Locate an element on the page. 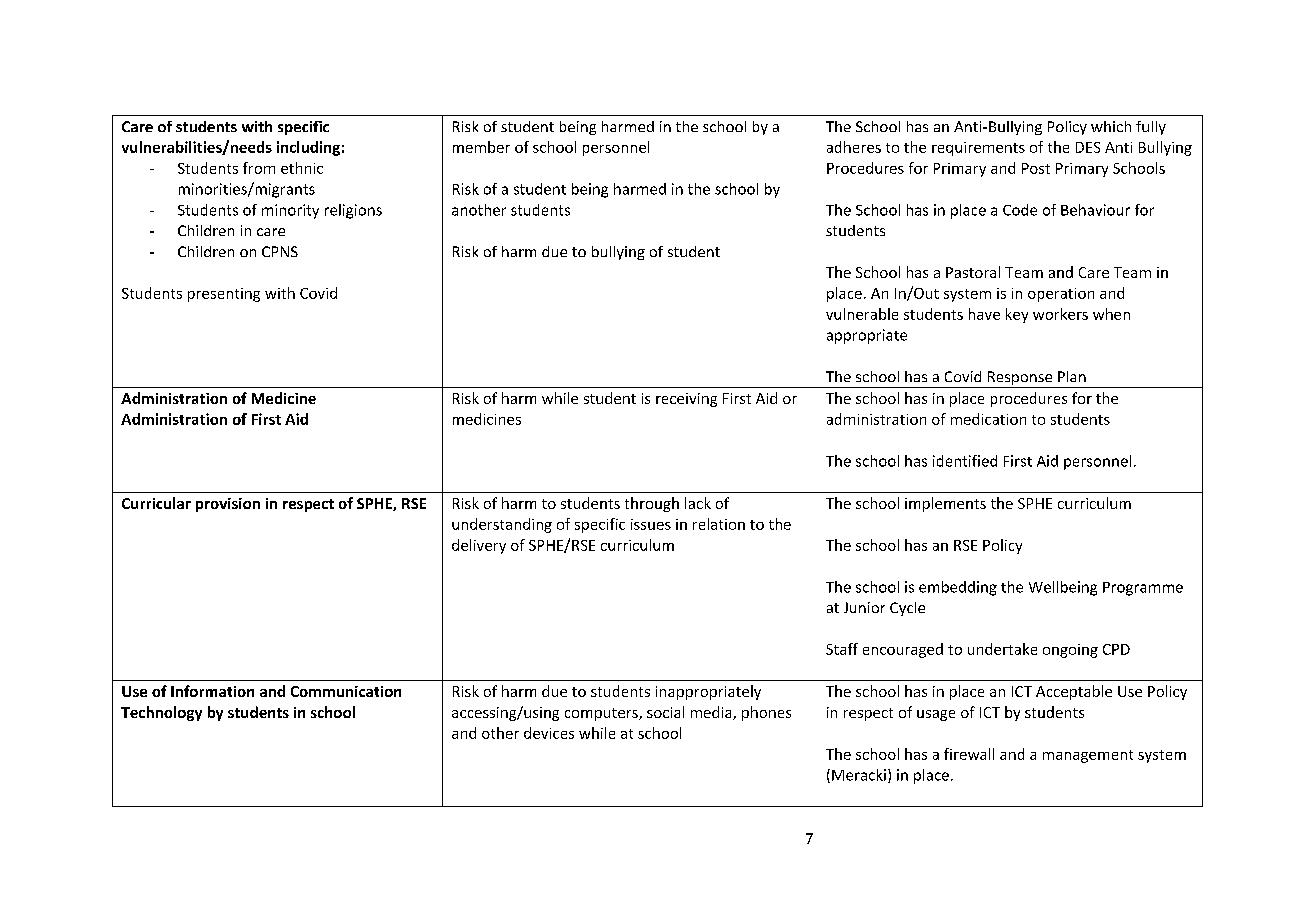 The image size is (1308, 924). medication is located at coordinates (988, 419).
